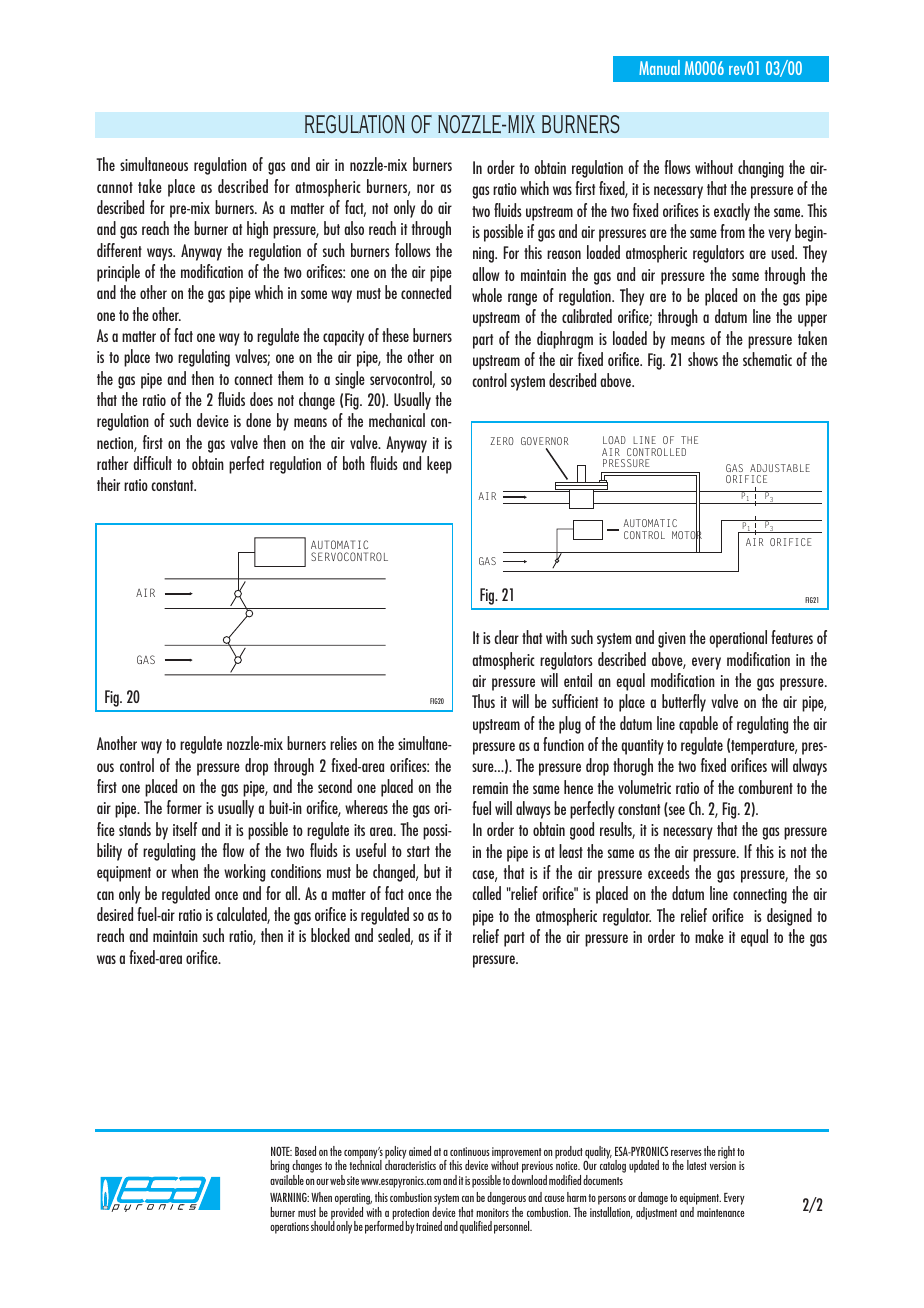 This page has height=1308, width=924. Describe the element at coordinates (506, 637) in the page. I see `clear` at that location.
